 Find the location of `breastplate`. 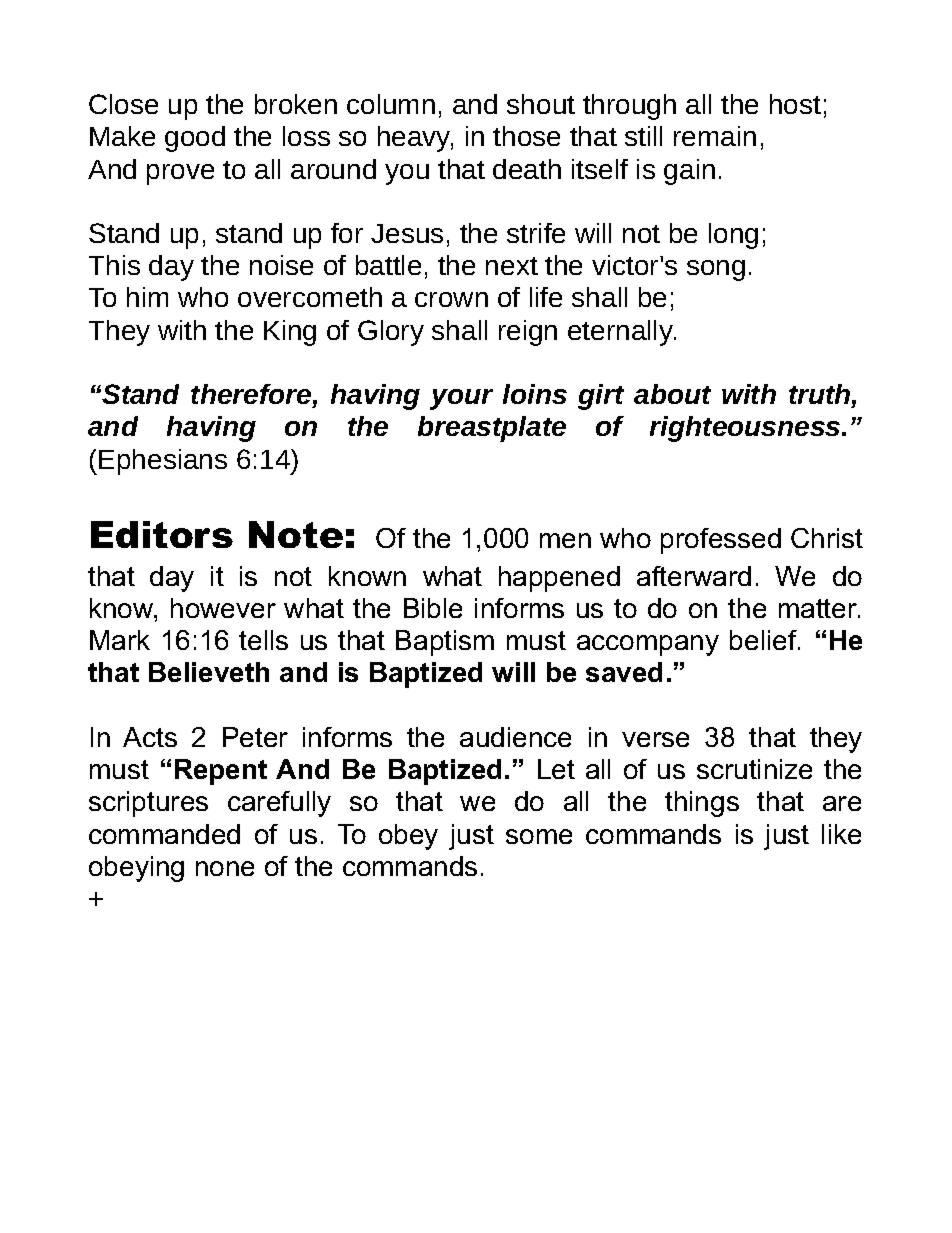

breastplate is located at coordinates (492, 429).
